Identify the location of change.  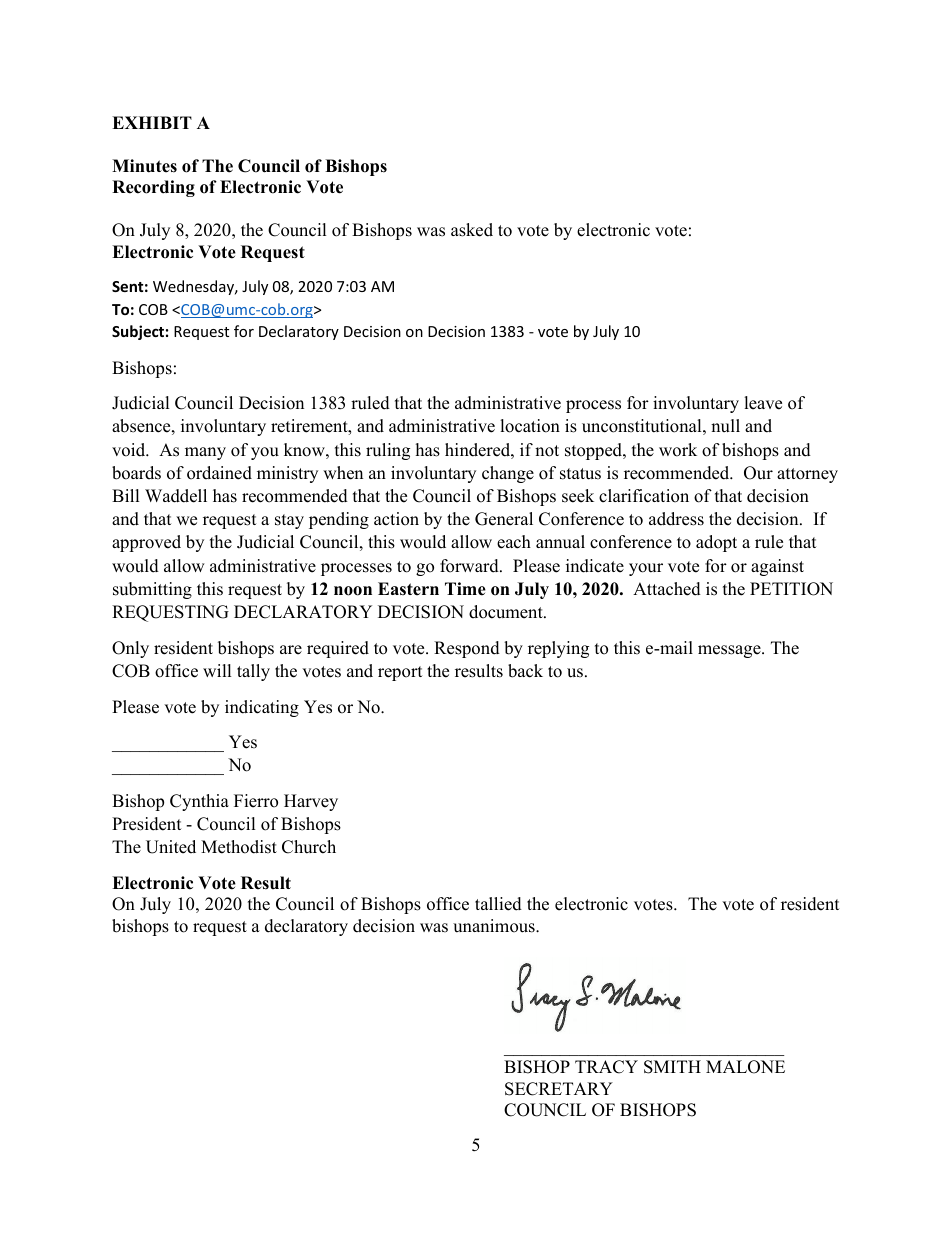
(508, 474).
